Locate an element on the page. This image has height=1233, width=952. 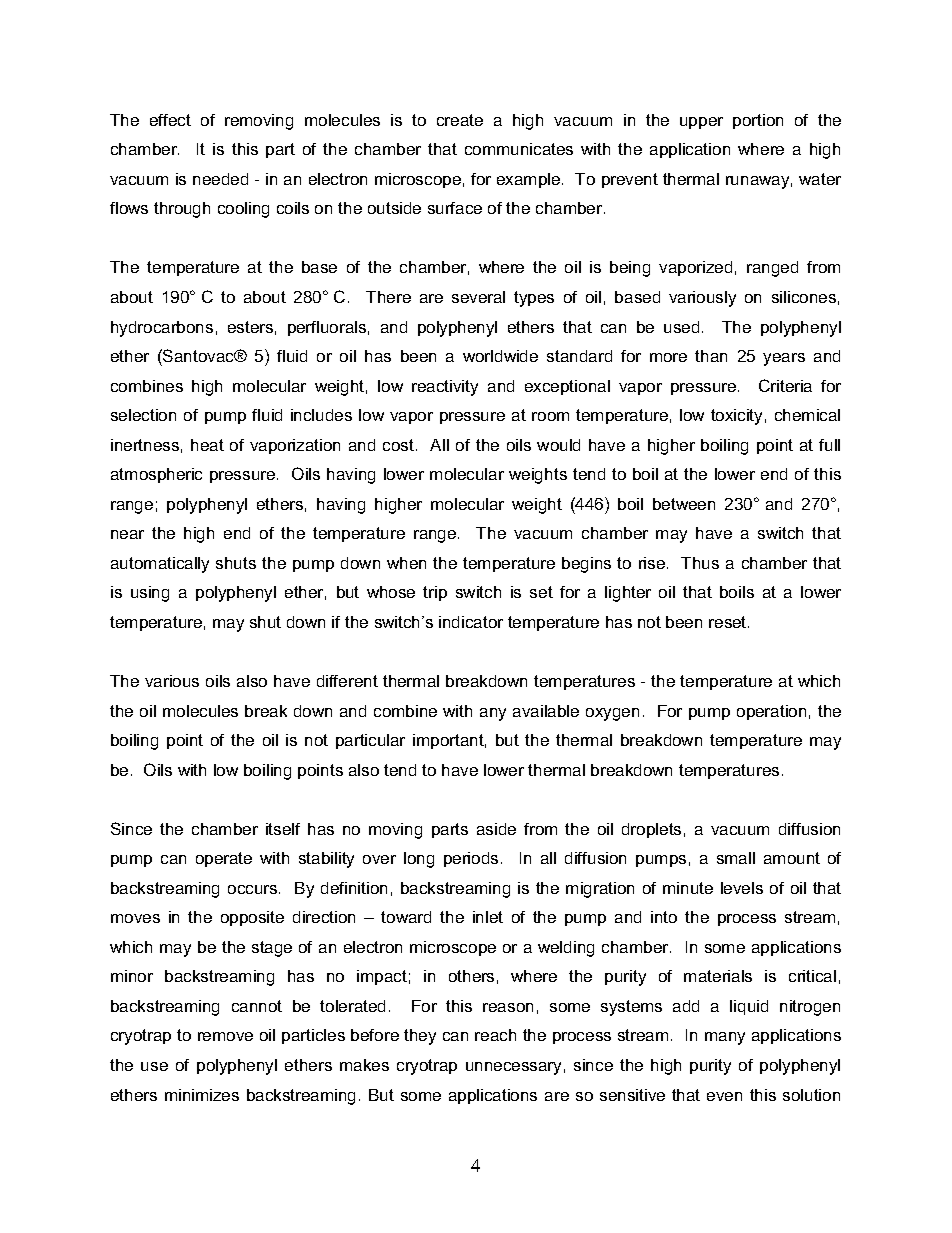
between is located at coordinates (684, 504).
